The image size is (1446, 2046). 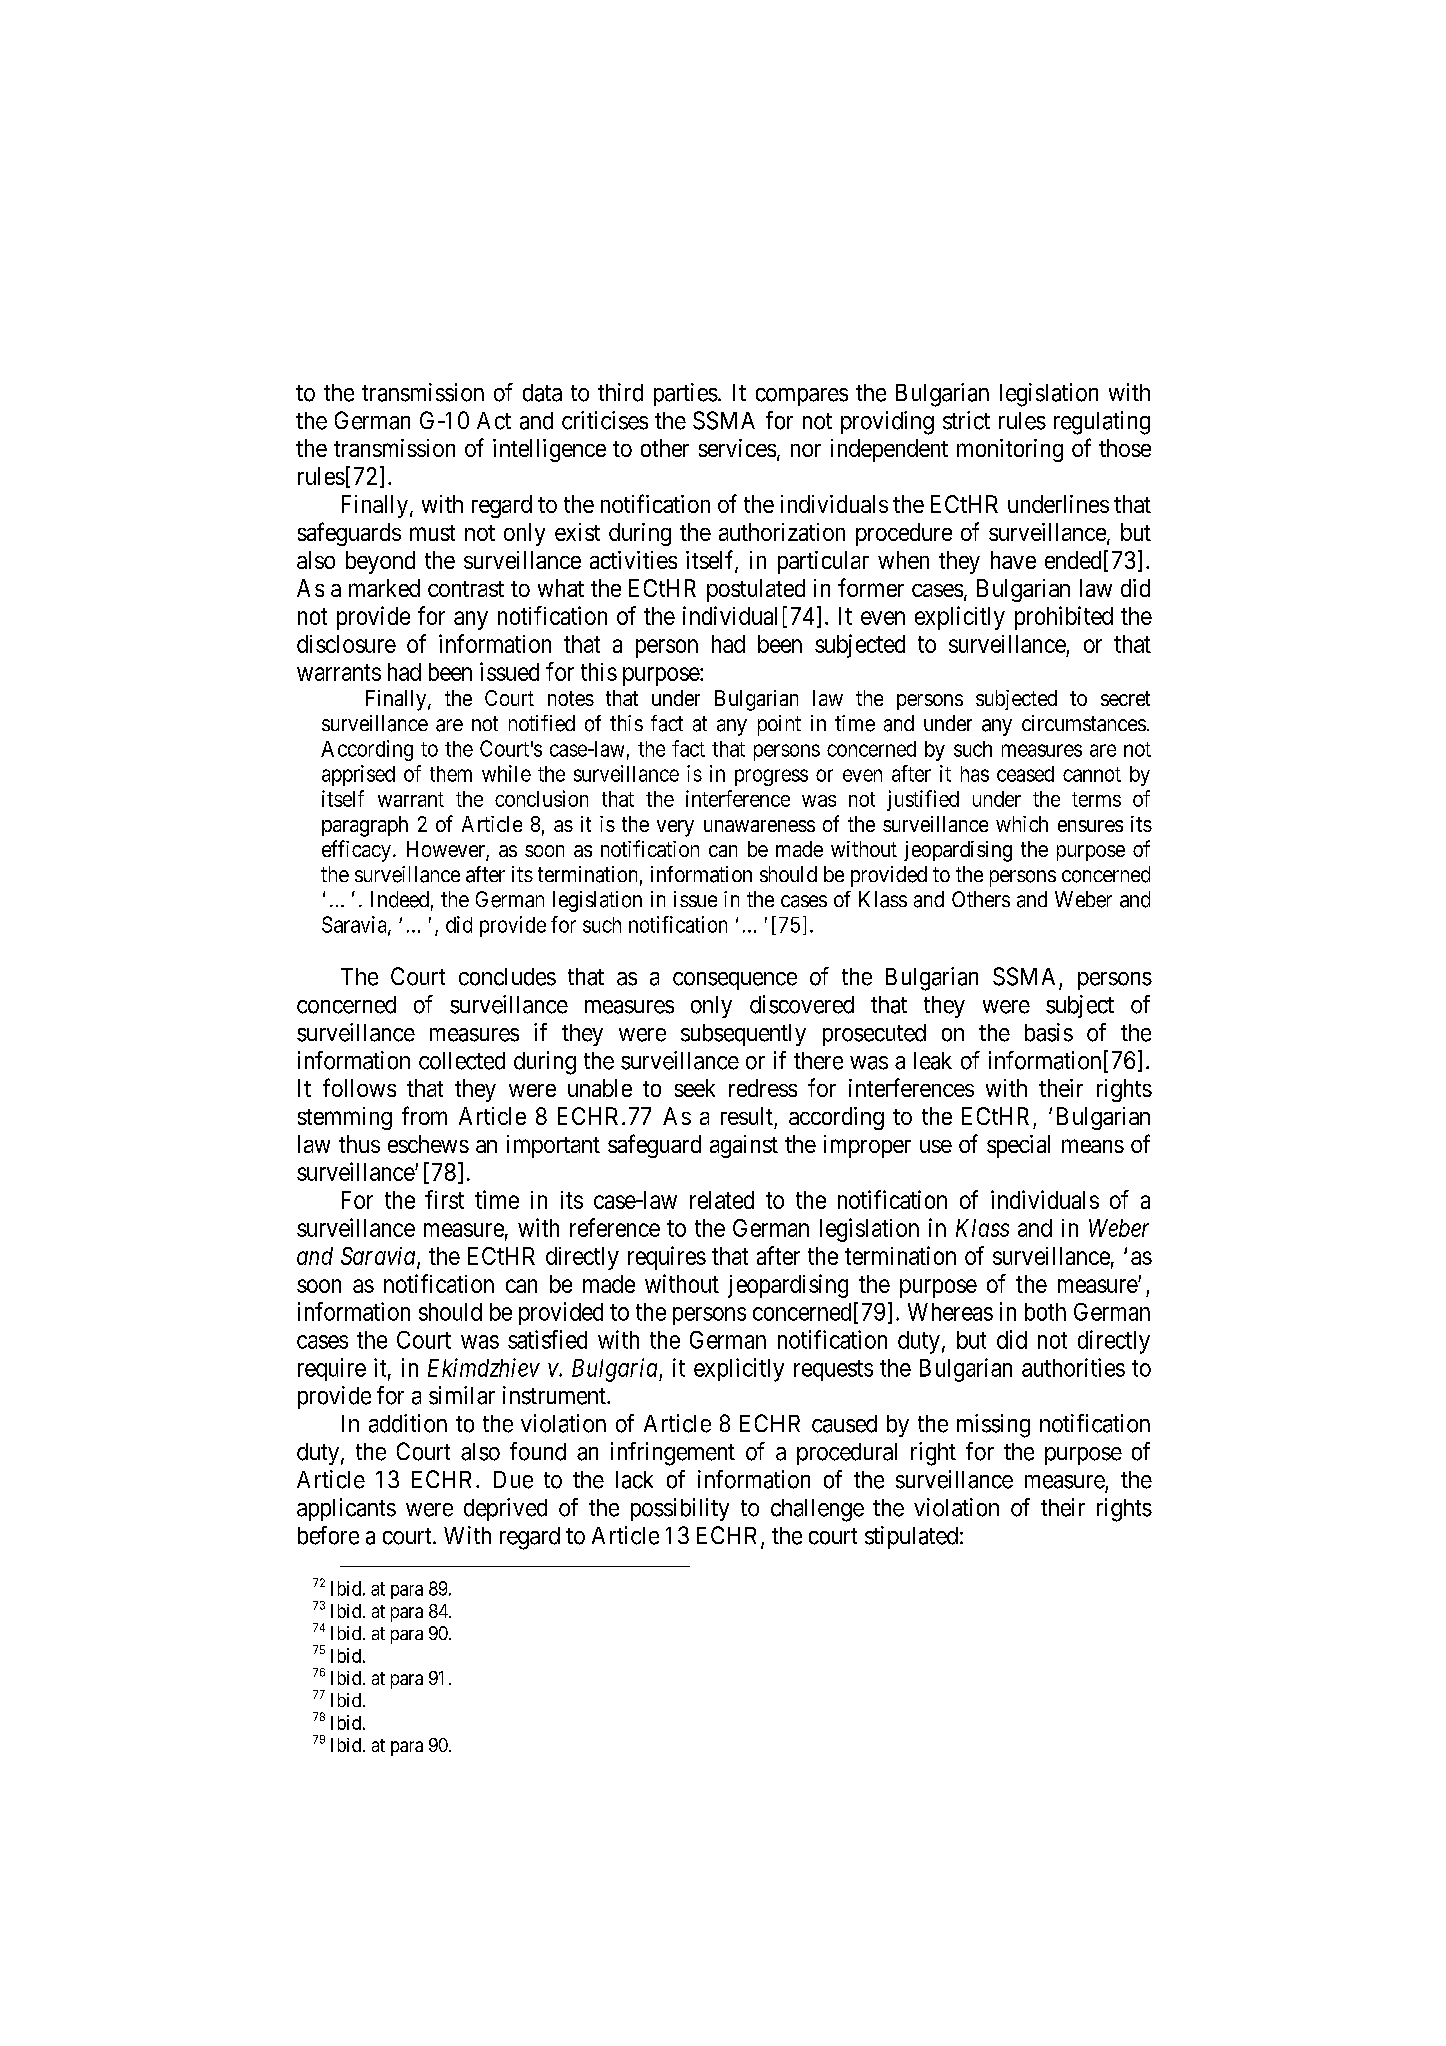 What do you see at coordinates (744, 1146) in the screenshot?
I see `against` at bounding box center [744, 1146].
